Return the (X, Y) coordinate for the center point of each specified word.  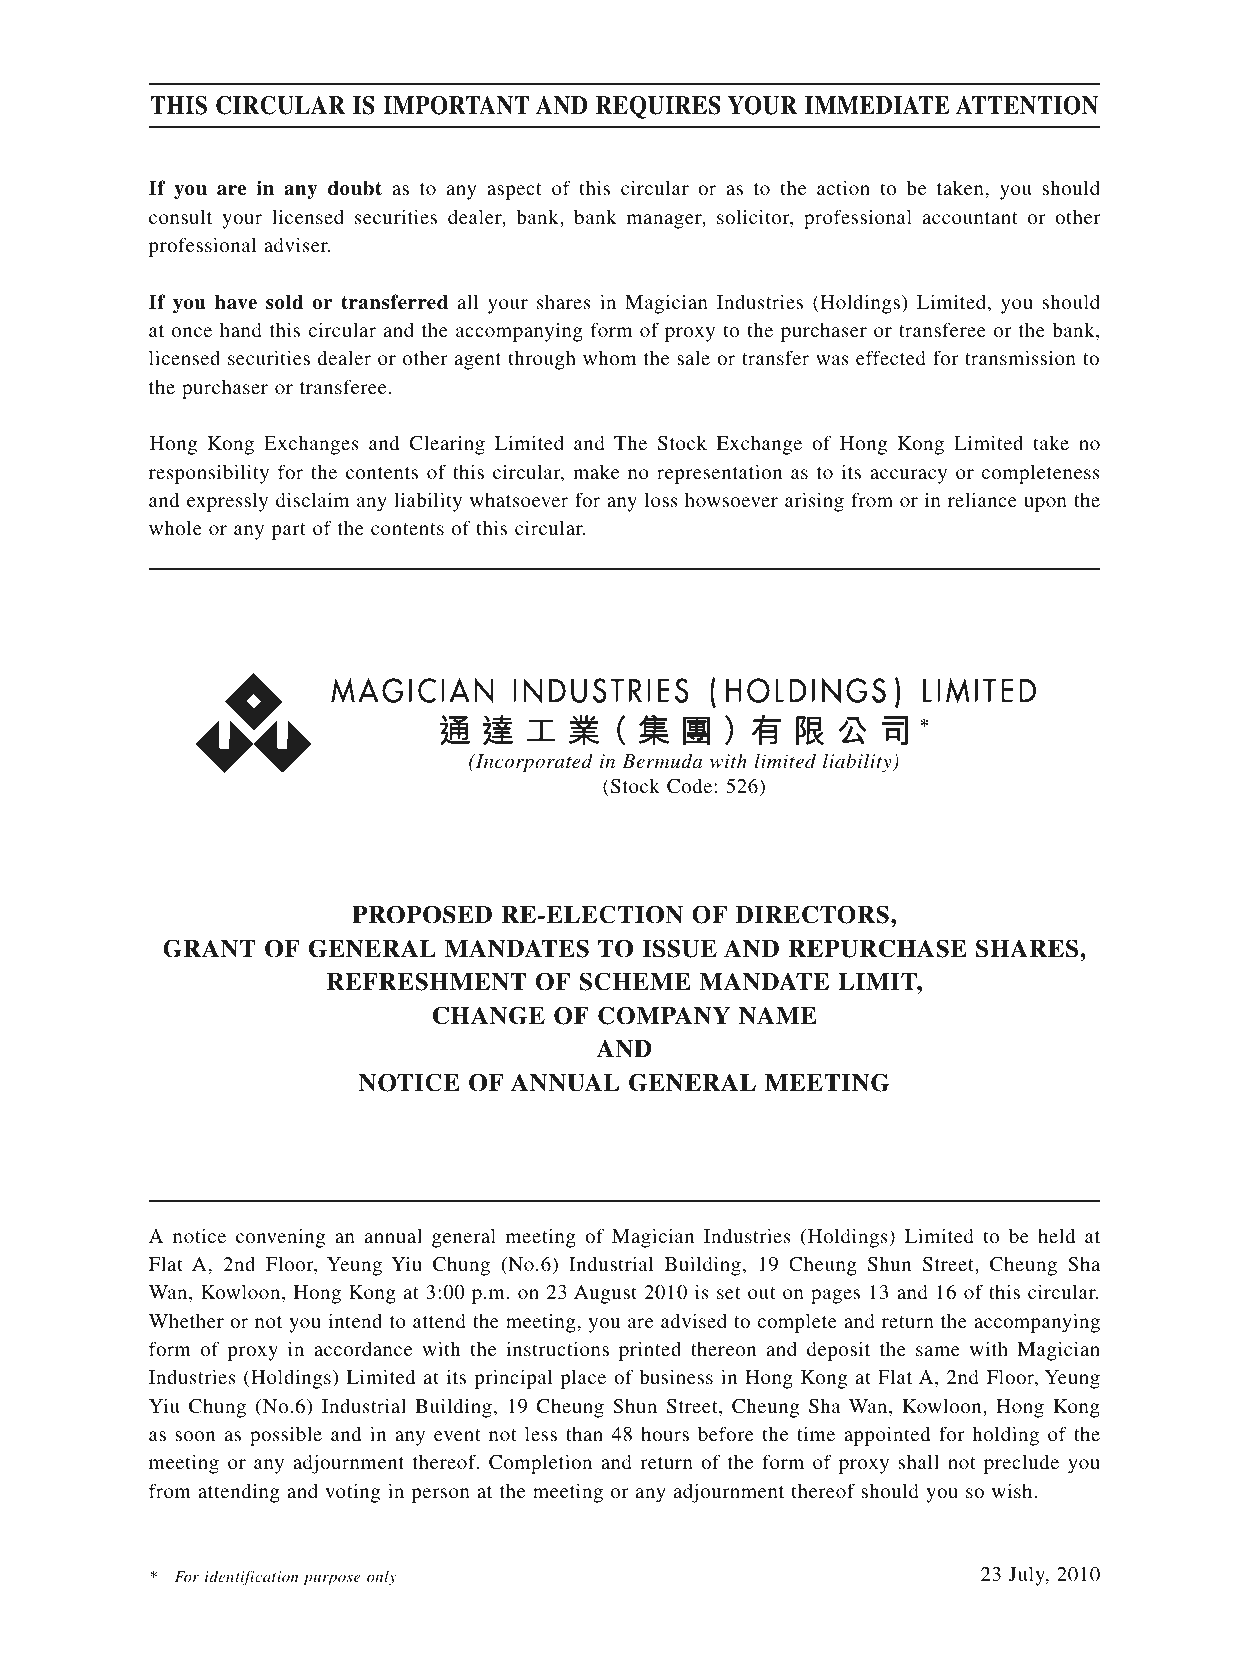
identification (251, 1578)
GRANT (209, 948)
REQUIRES (658, 107)
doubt (355, 188)
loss (661, 499)
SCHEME (635, 981)
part (289, 531)
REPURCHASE (877, 948)
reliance (982, 499)
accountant (970, 218)
